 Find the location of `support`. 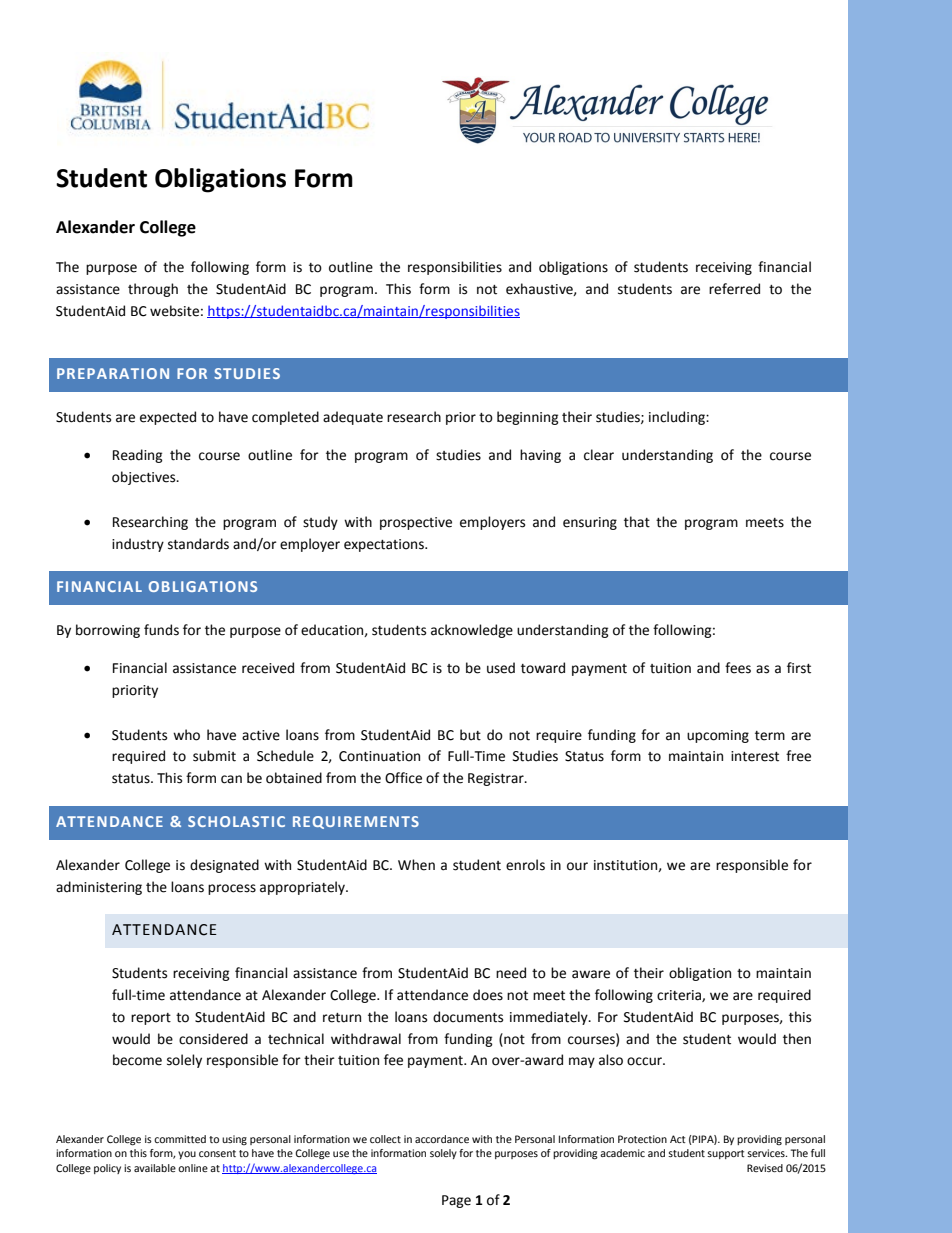

support is located at coordinates (726, 1154).
